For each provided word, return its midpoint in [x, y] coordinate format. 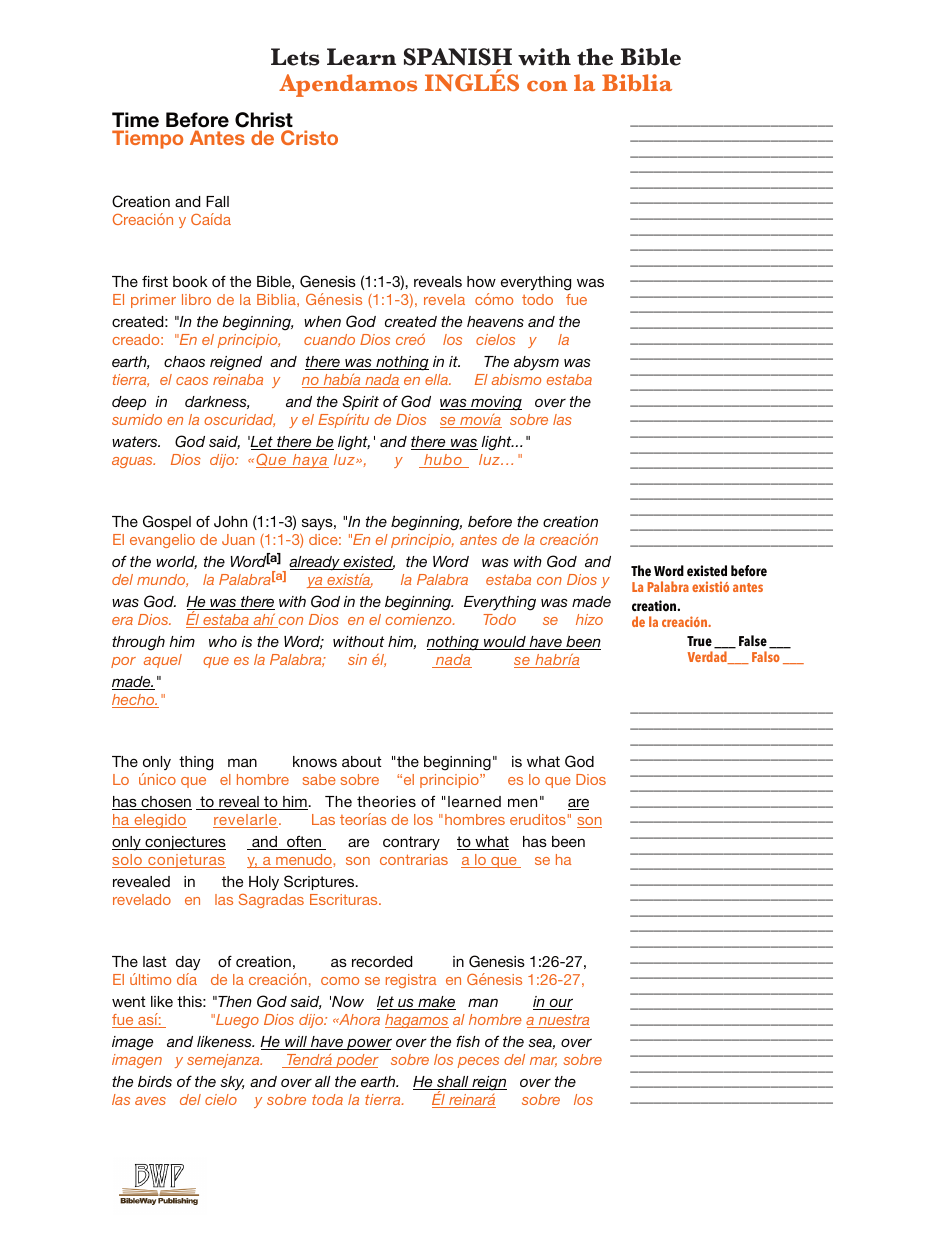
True [699, 641]
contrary [411, 843]
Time [135, 120]
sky [232, 1083]
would [505, 643]
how [481, 281]
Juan [238, 539]
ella [437, 379]
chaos [184, 361]
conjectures [184, 843]
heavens [495, 321]
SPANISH [458, 57]
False [753, 641]
